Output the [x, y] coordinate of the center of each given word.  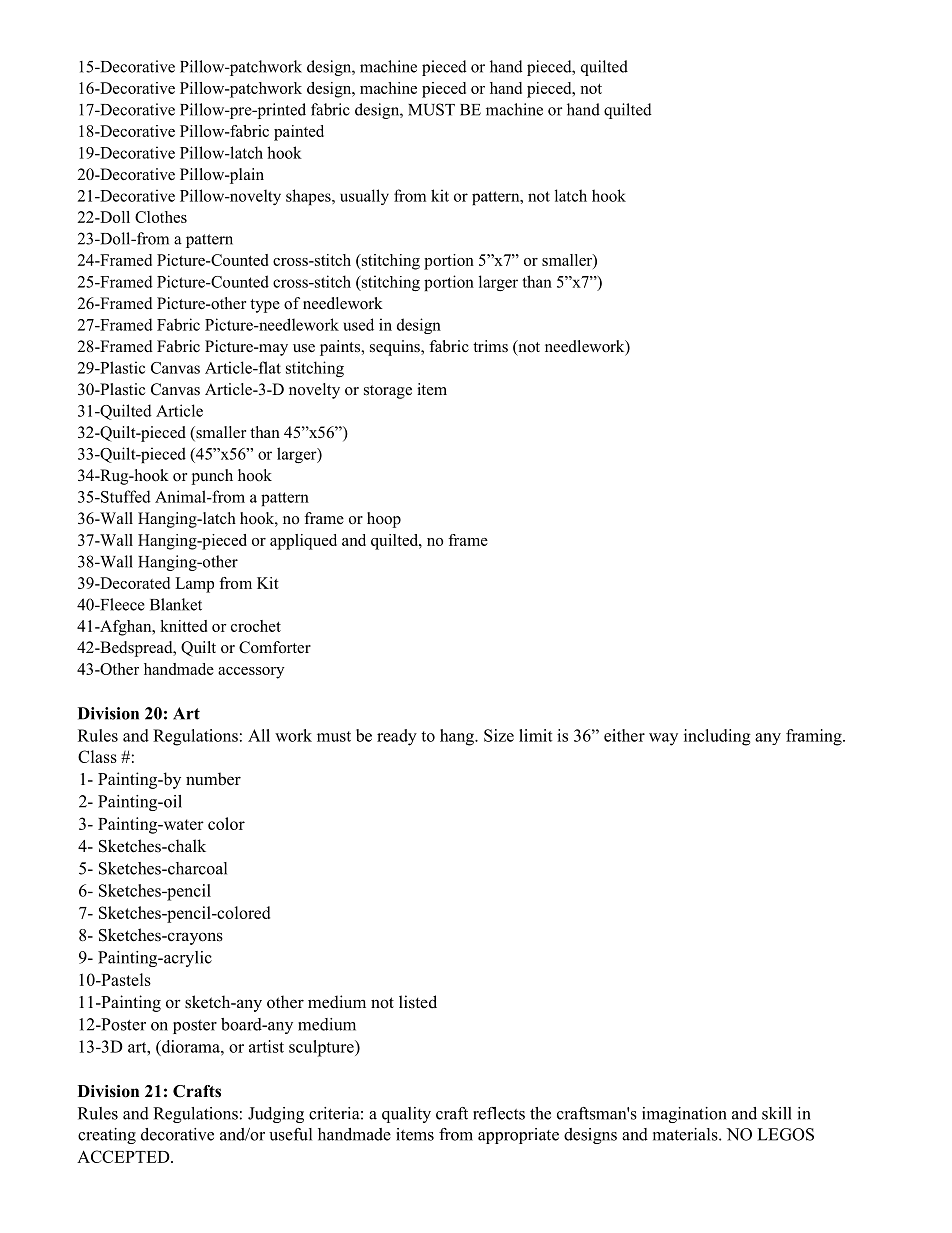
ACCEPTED [124, 1156]
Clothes [161, 217]
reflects [499, 1113]
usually [364, 197]
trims [490, 346]
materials [686, 1134]
